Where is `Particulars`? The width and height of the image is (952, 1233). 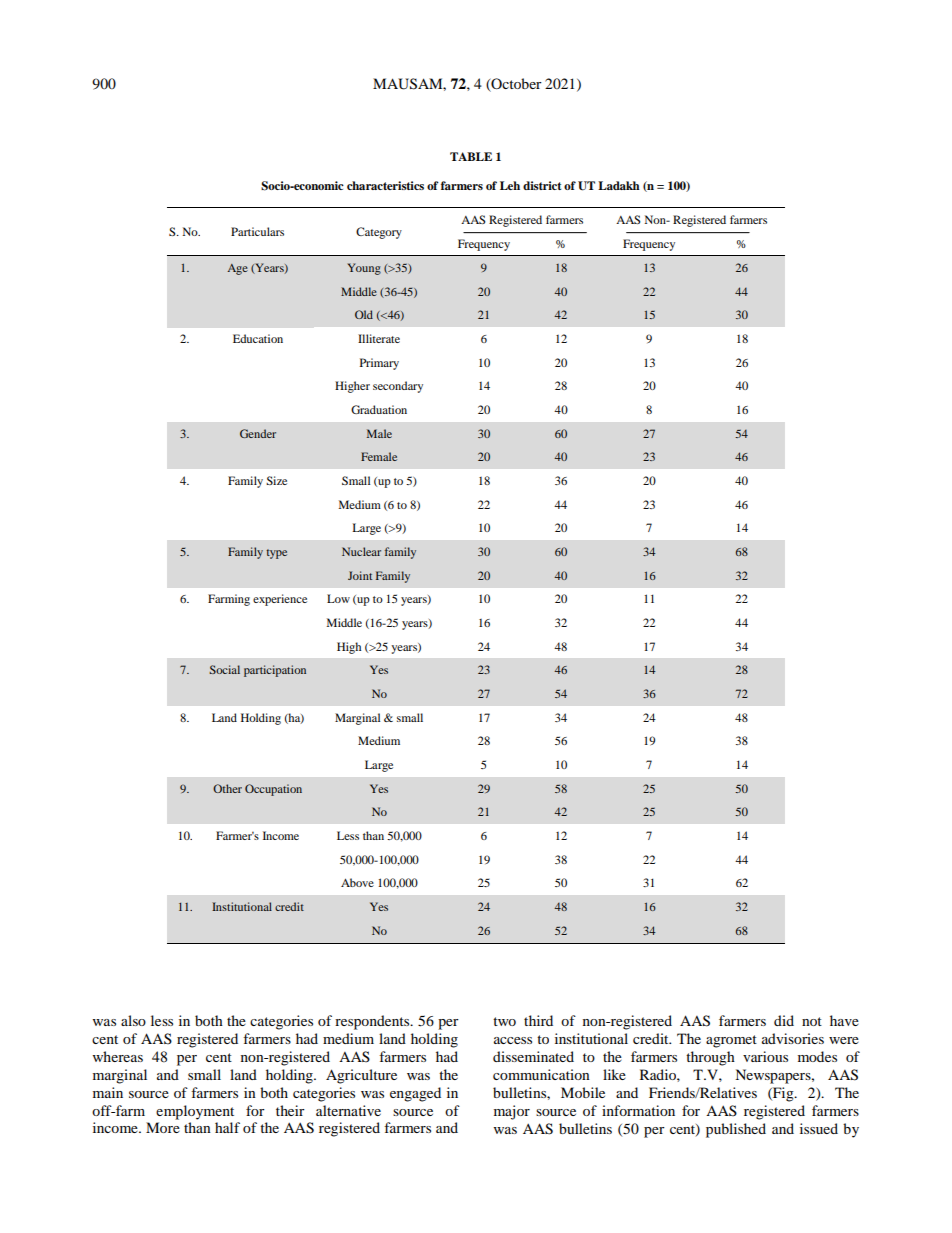
Particulars is located at coordinates (257, 231).
